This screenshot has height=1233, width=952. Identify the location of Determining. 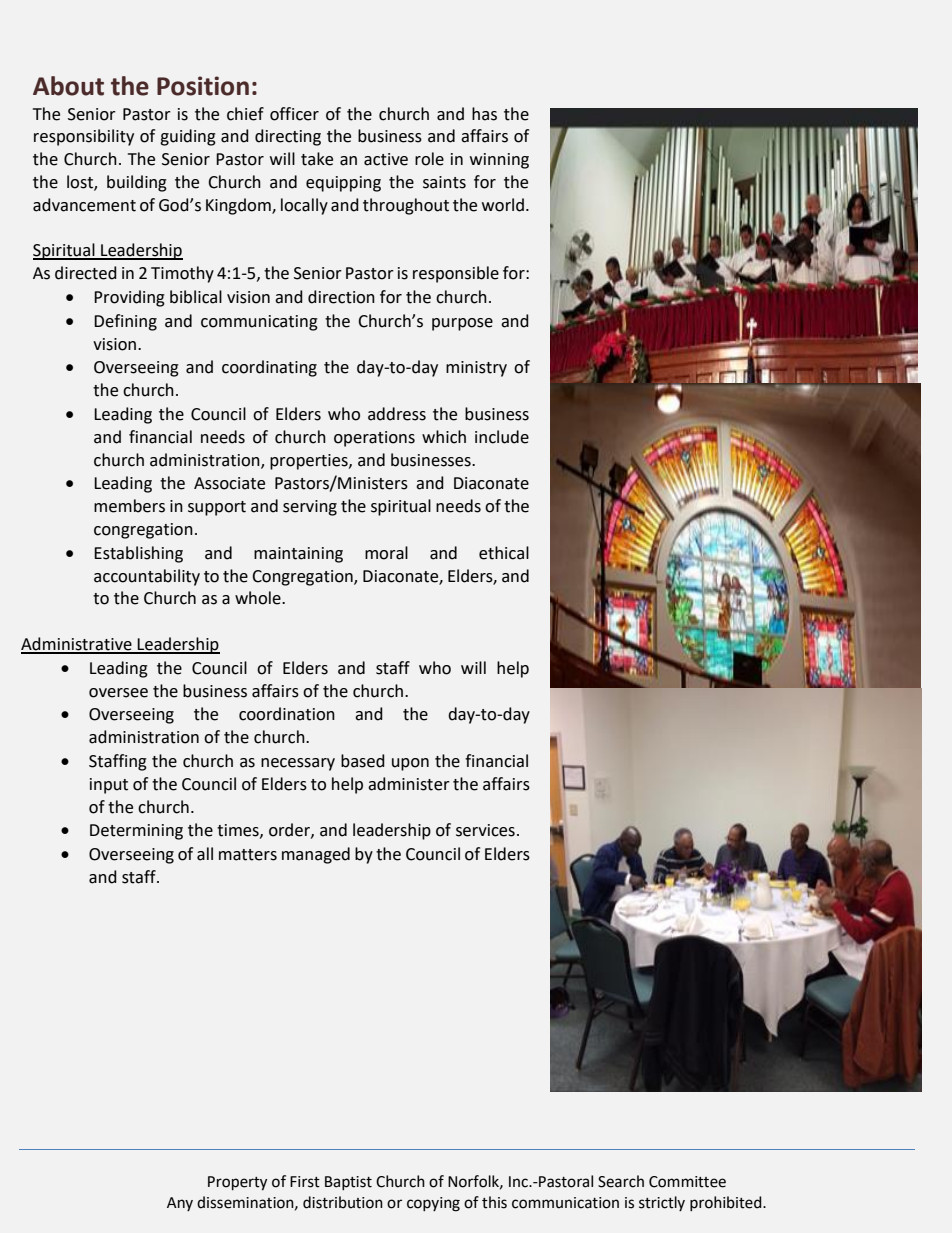
(136, 832).
